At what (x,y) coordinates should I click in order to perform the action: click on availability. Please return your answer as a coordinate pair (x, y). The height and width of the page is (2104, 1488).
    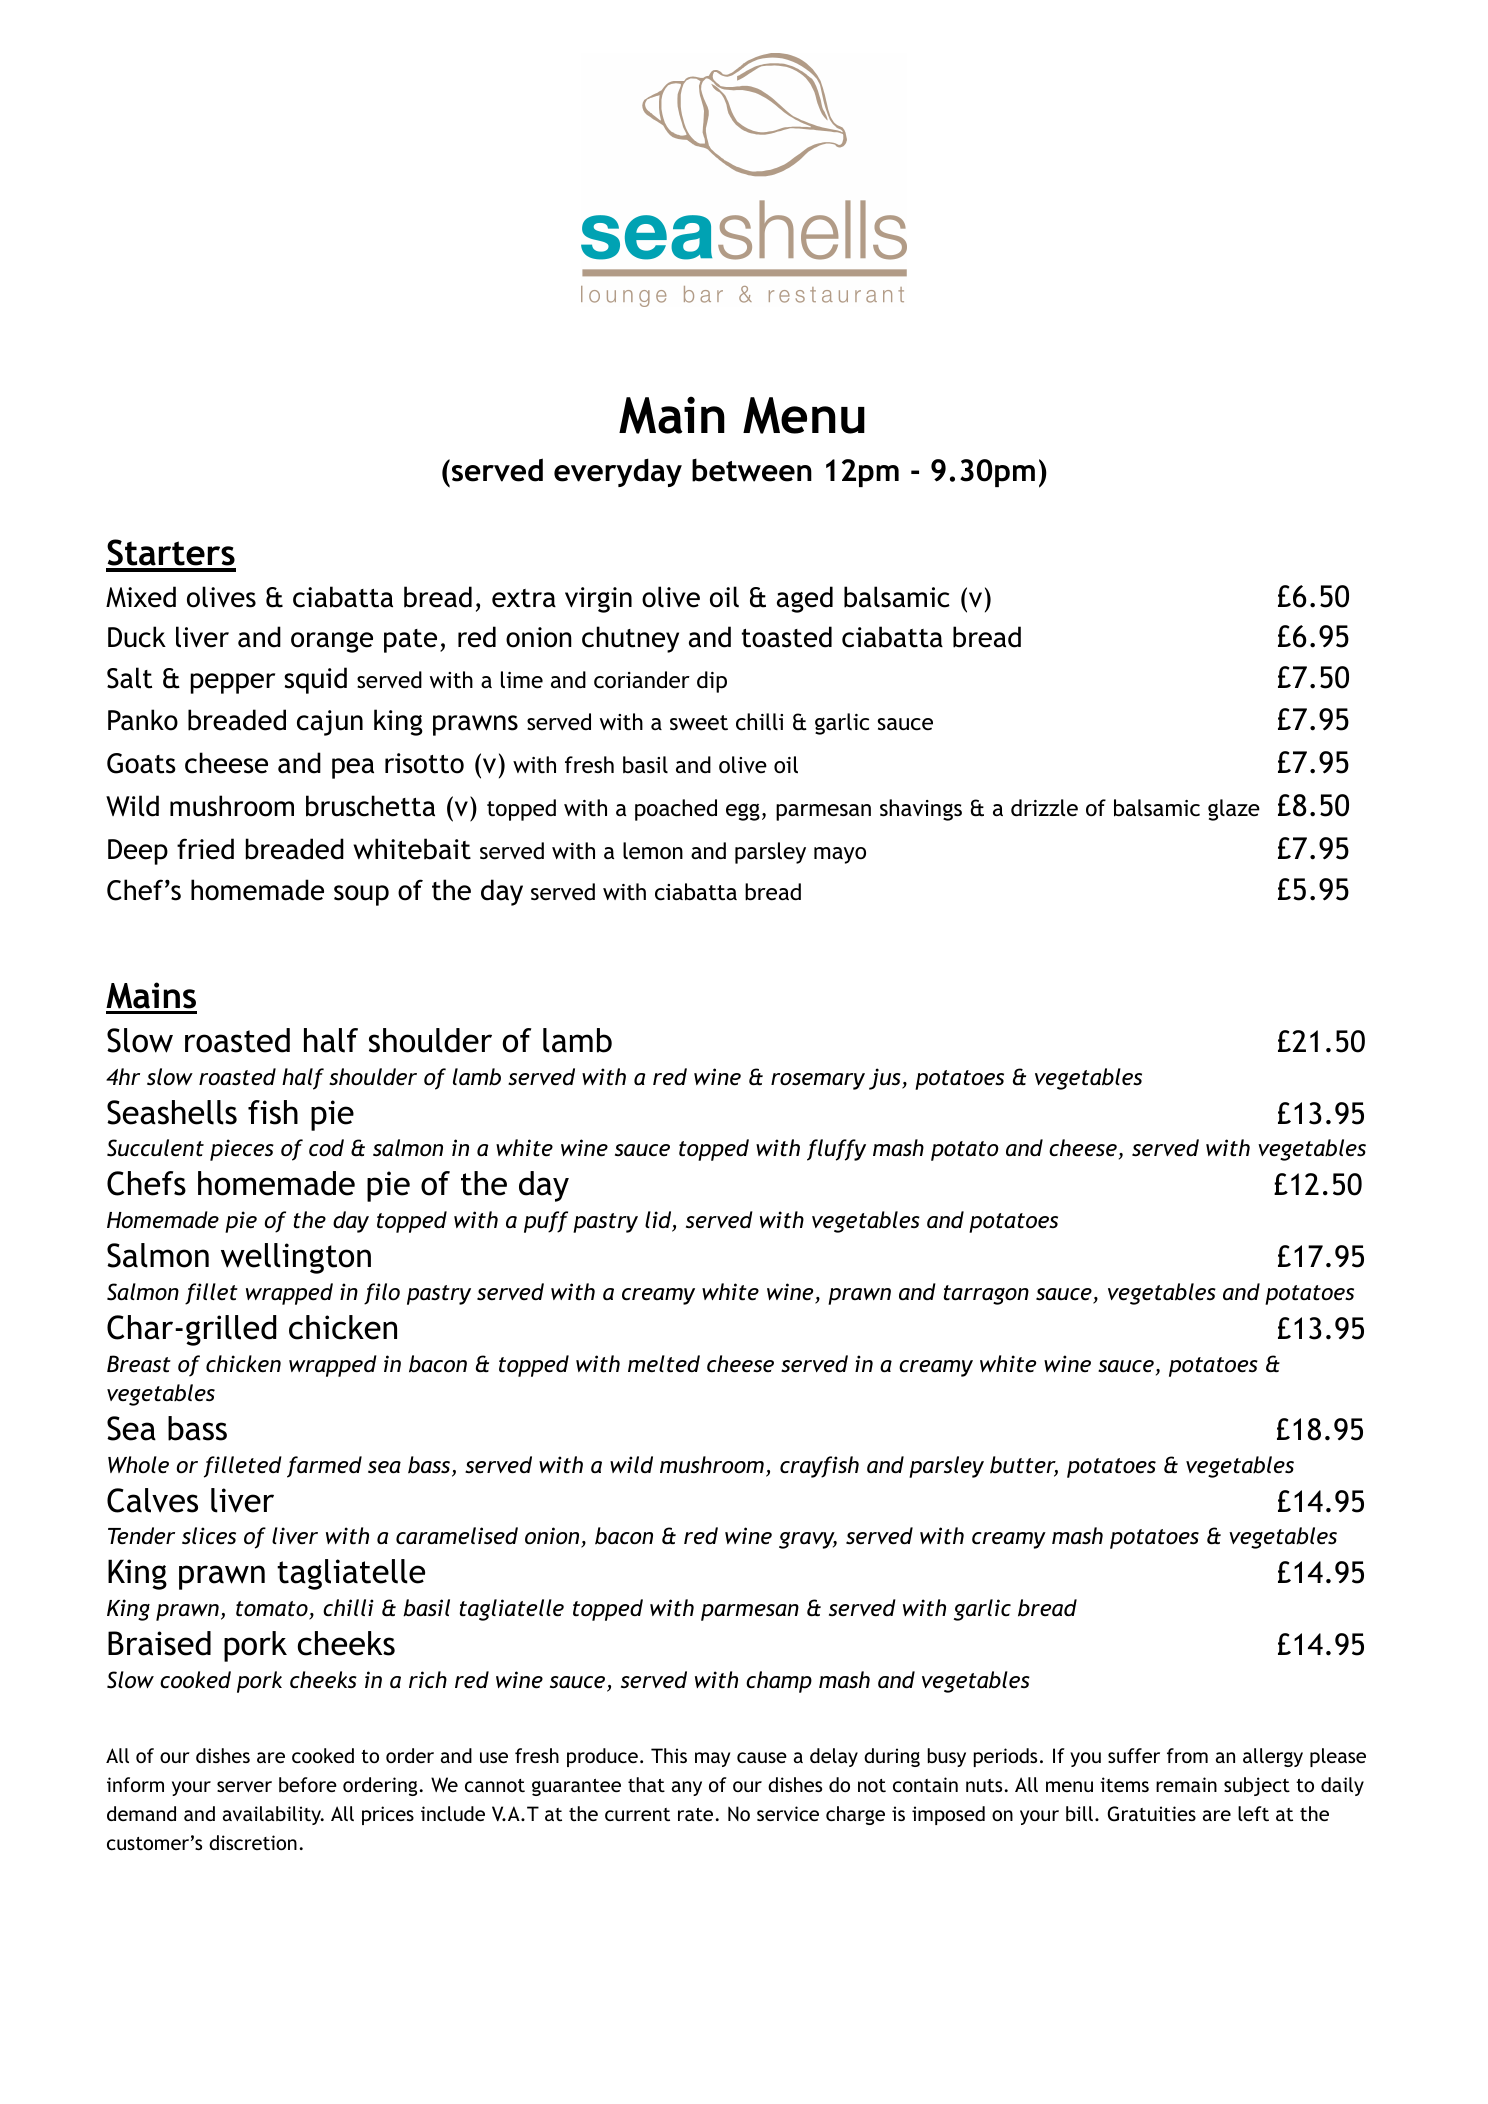
    Looking at the image, I should click on (273, 1815).
